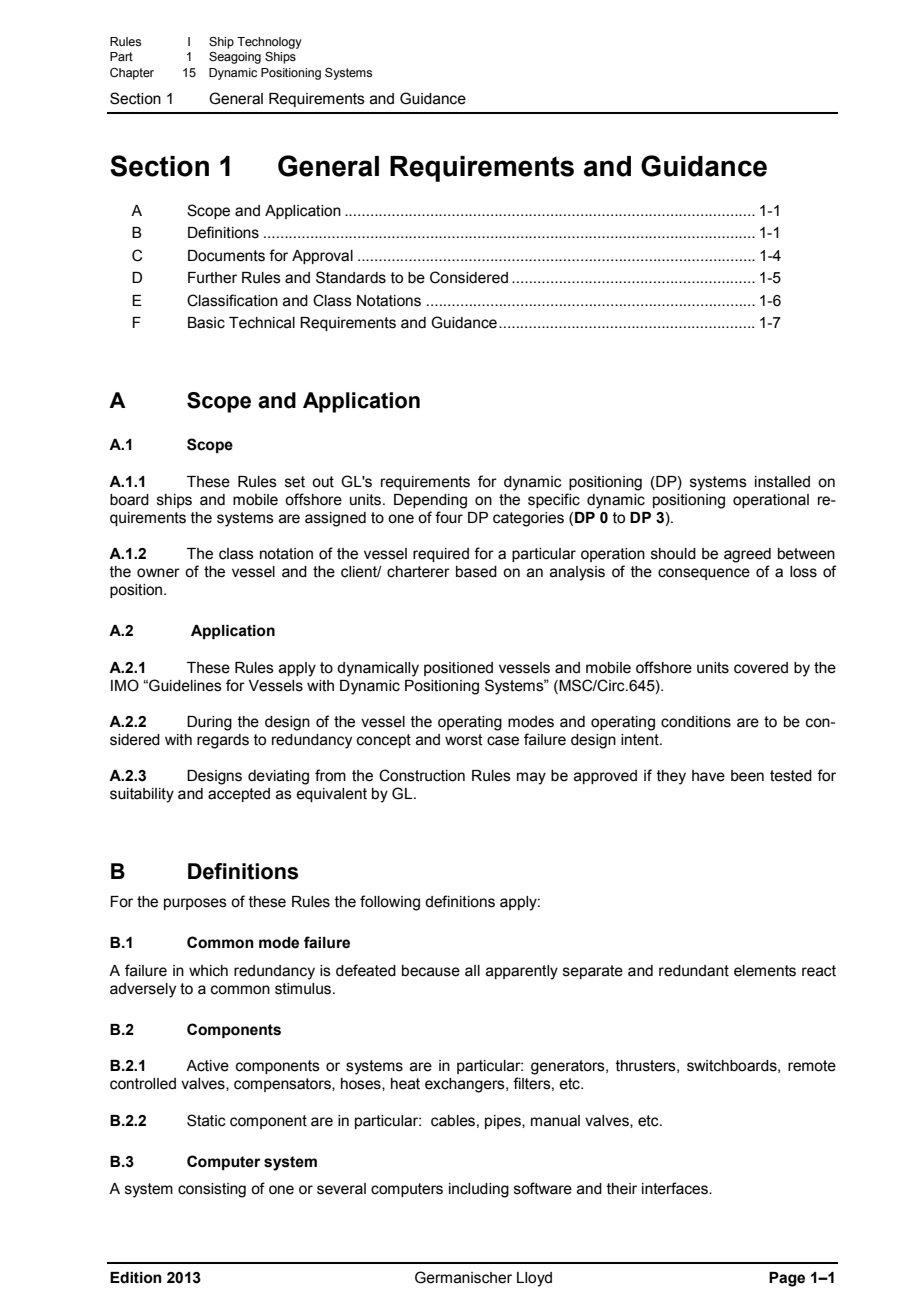 The height and width of the screenshot is (1308, 924). I want to click on which, so click(208, 971).
